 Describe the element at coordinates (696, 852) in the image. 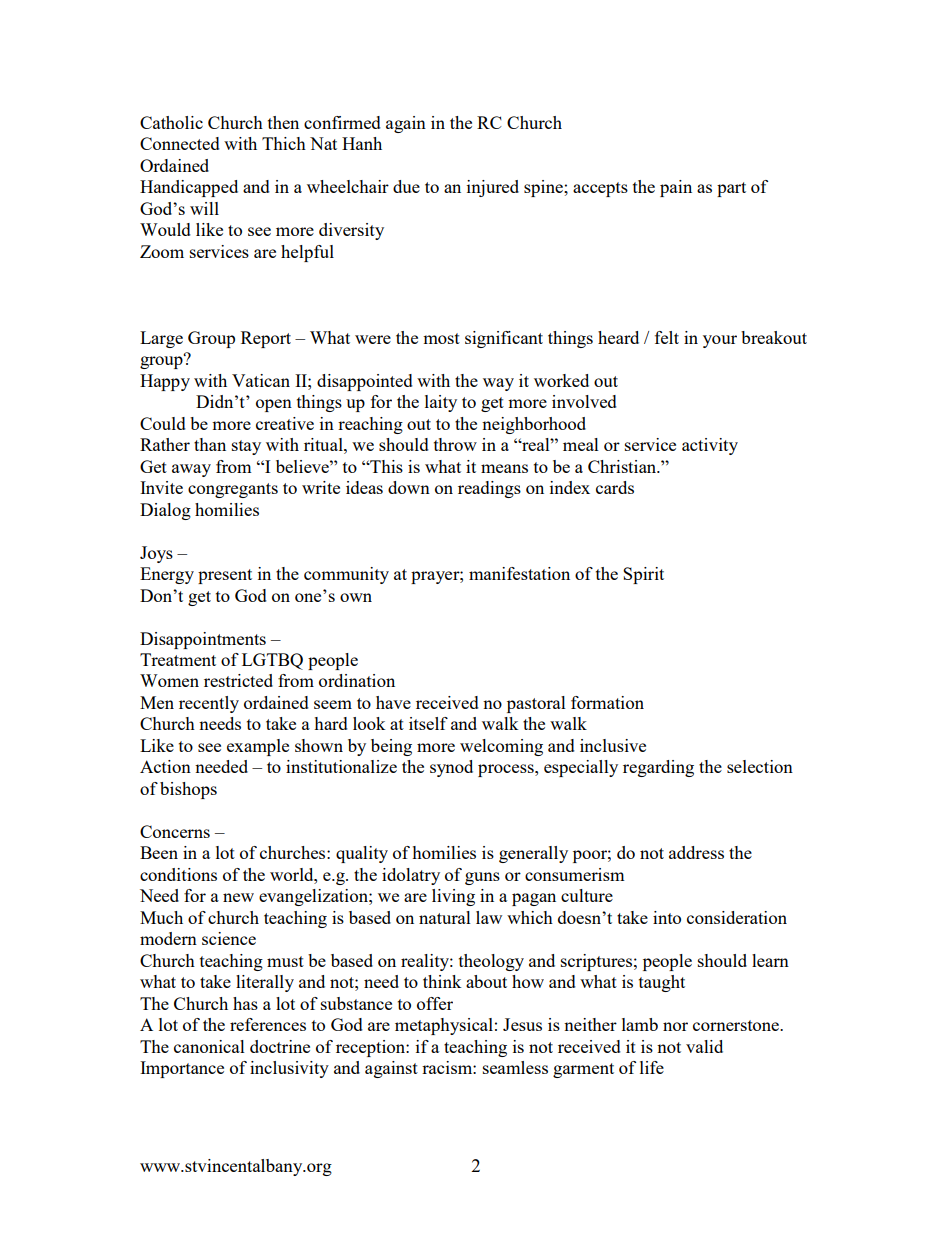

I see `address` at that location.
